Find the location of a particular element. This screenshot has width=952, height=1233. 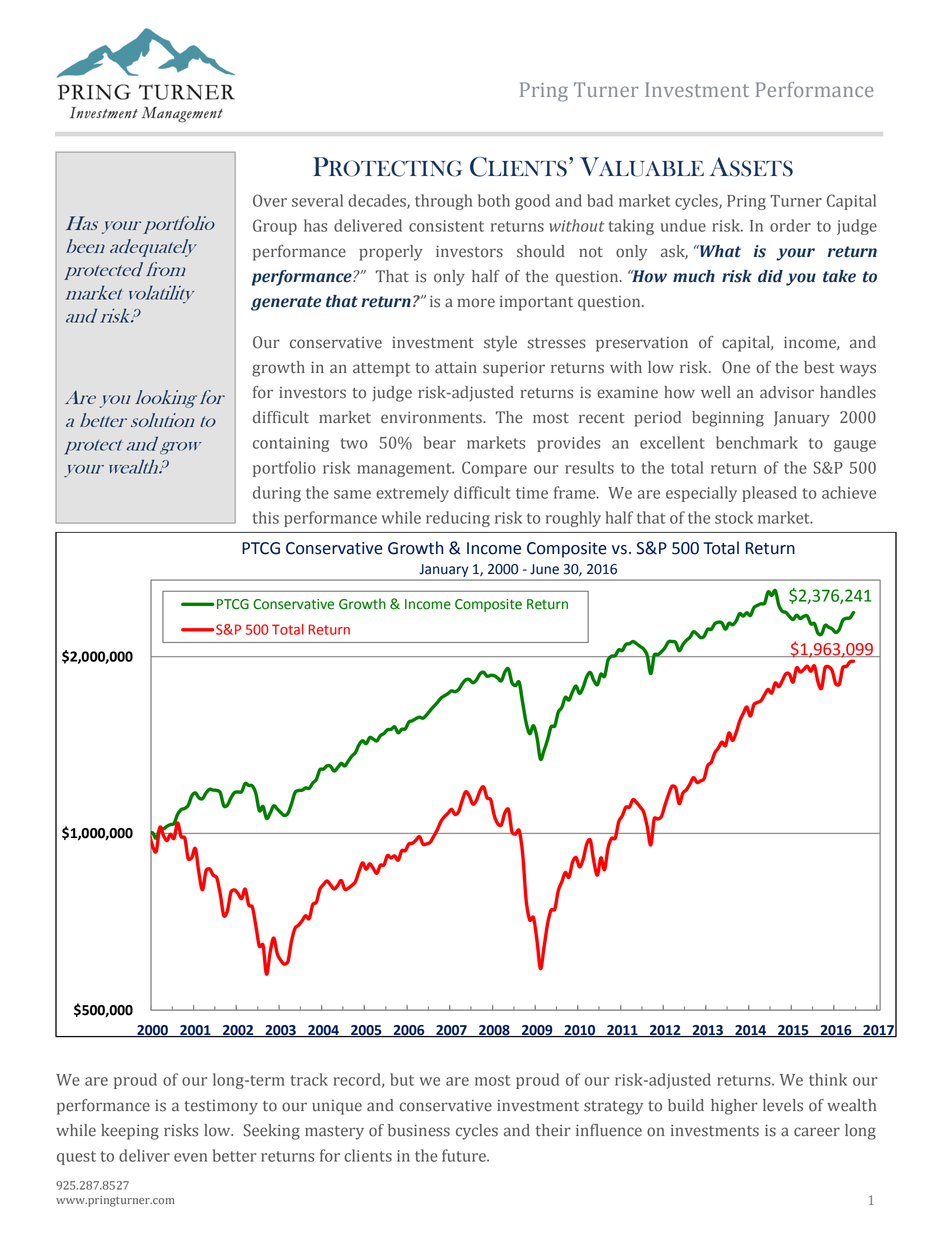

containing is located at coordinates (291, 444).
